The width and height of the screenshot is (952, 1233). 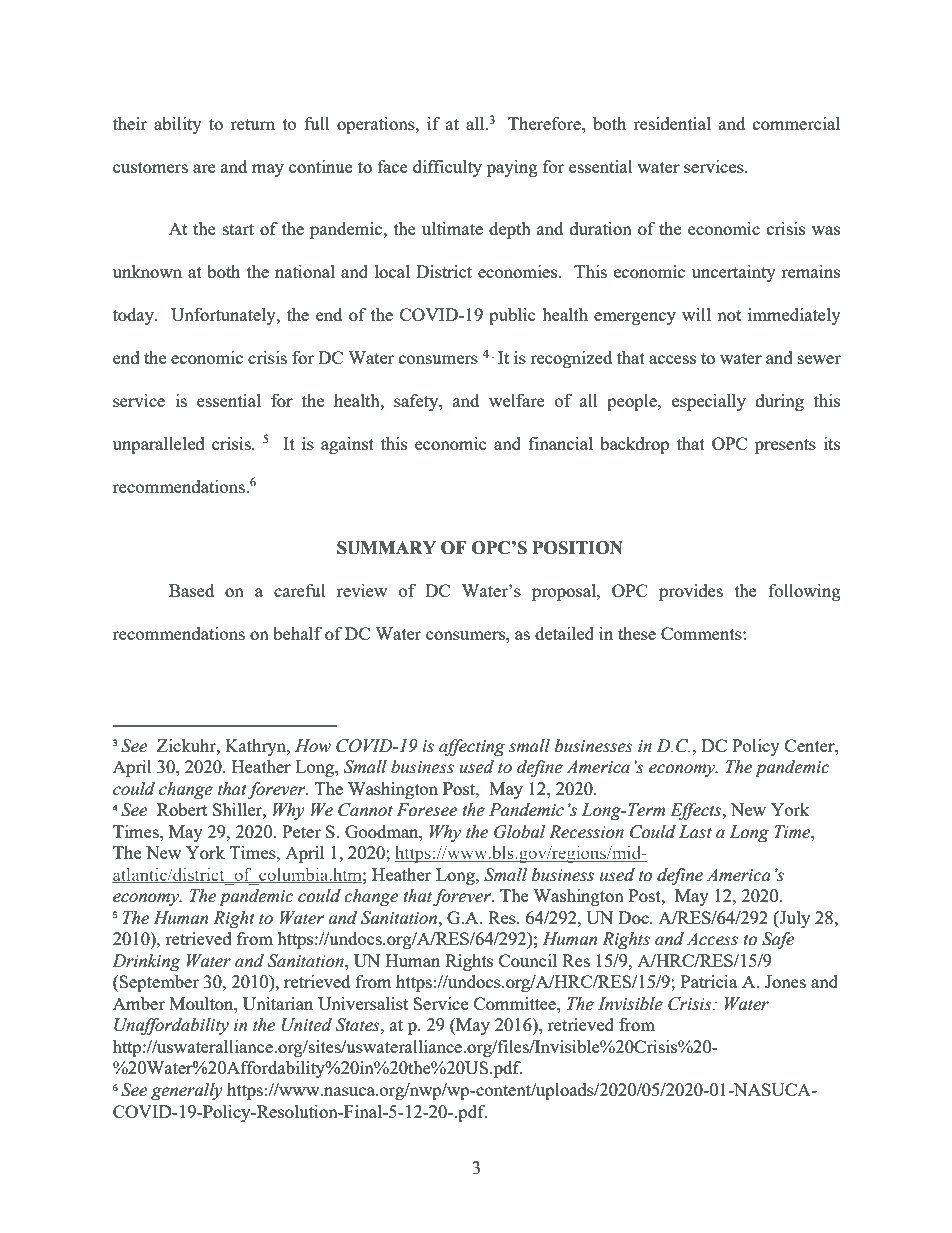 What do you see at coordinates (512, 168) in the screenshot?
I see `paying` at bounding box center [512, 168].
